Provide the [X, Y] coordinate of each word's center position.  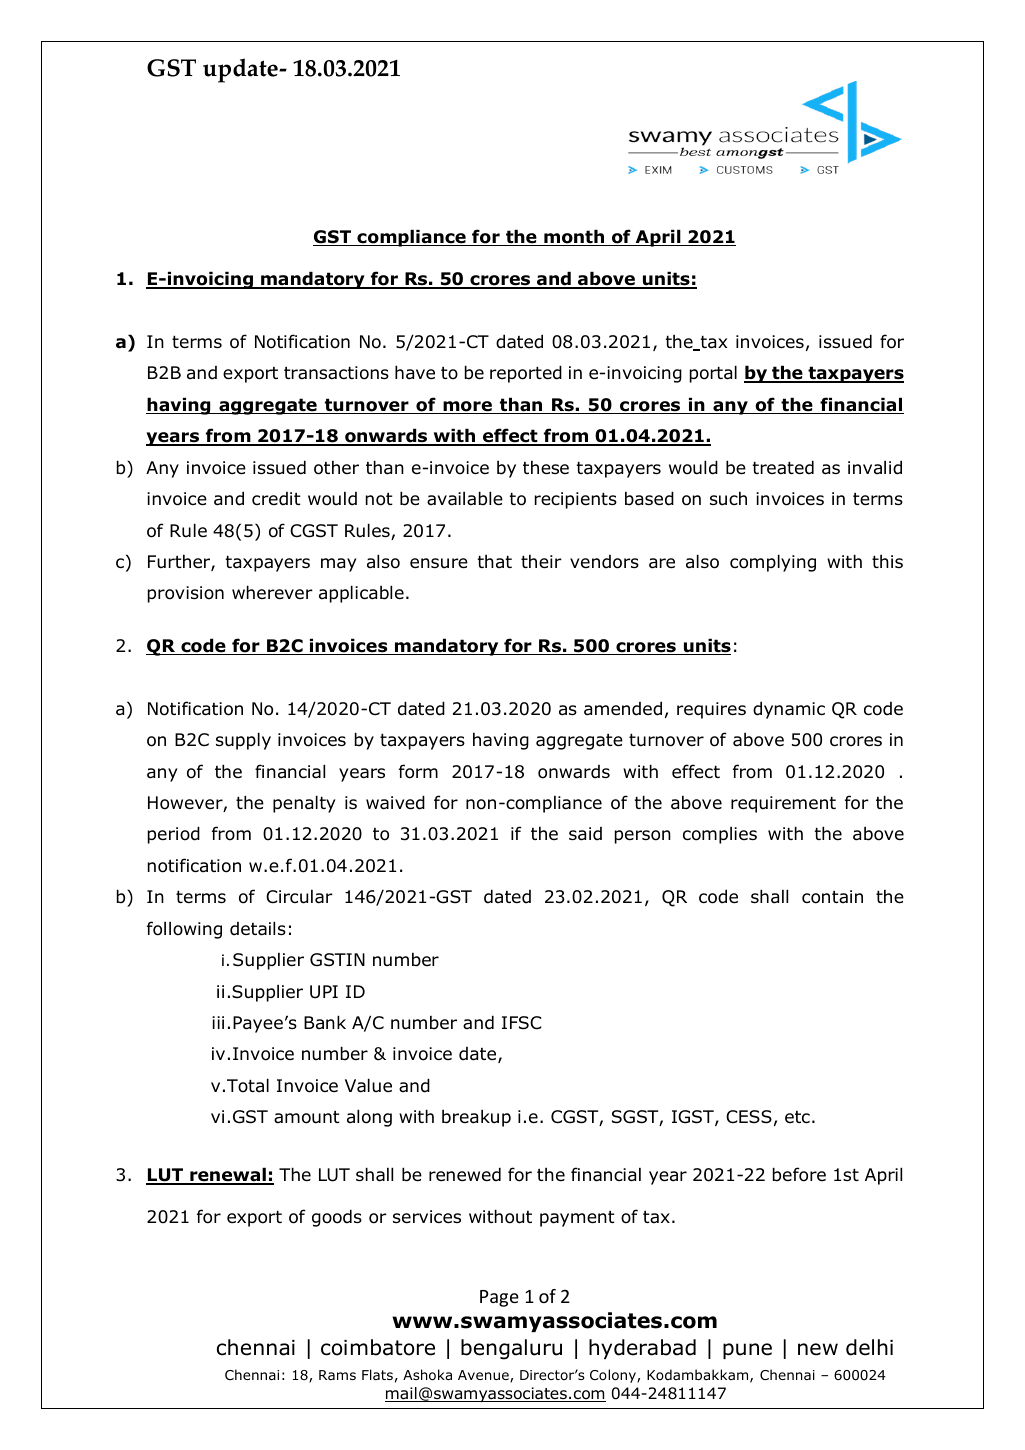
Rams [337, 1375]
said [585, 834]
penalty [304, 804]
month [574, 237]
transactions [336, 373]
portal [713, 374]
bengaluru [511, 1349]
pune [747, 1351]
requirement [783, 804]
